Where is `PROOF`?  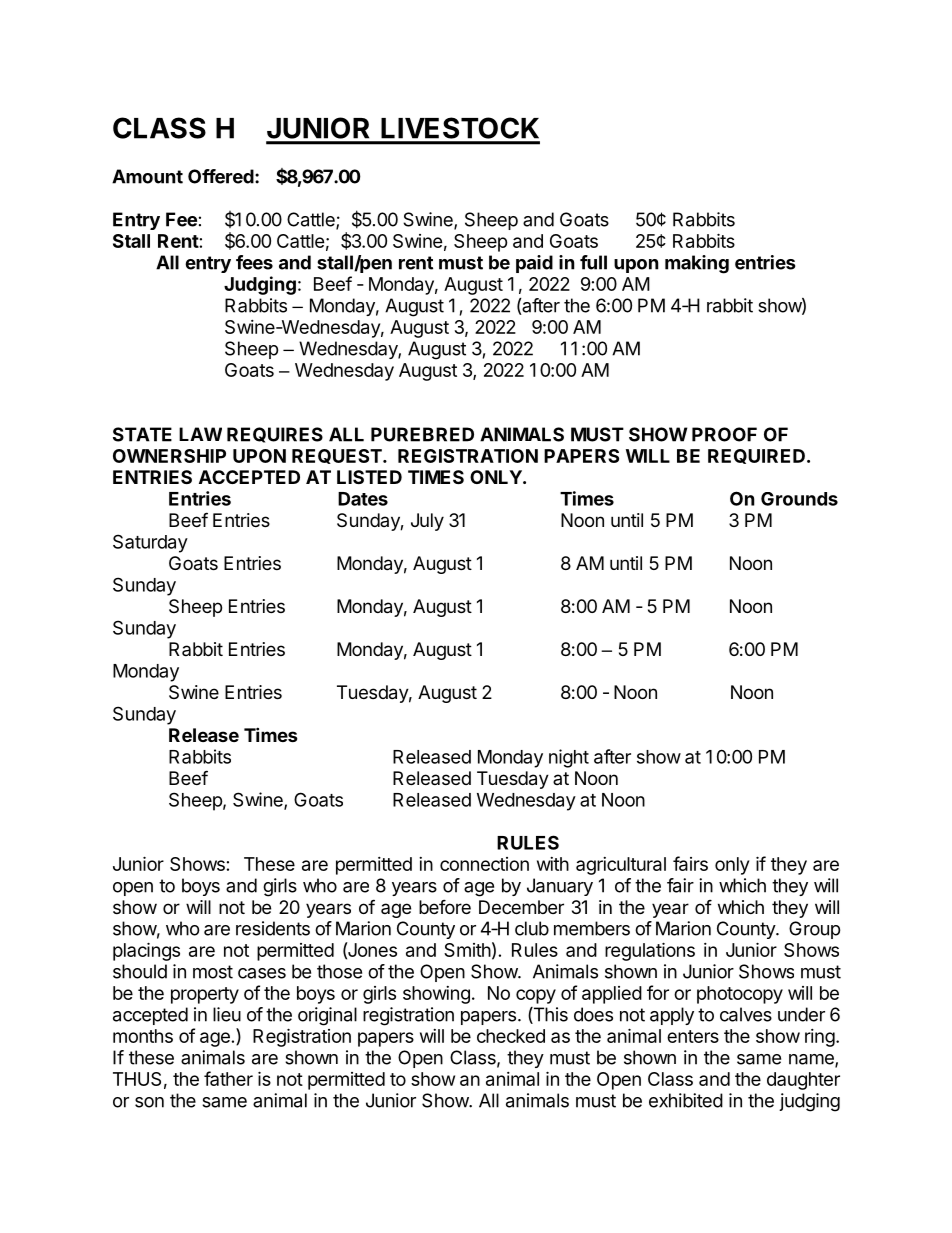
PROOF is located at coordinates (724, 434).
